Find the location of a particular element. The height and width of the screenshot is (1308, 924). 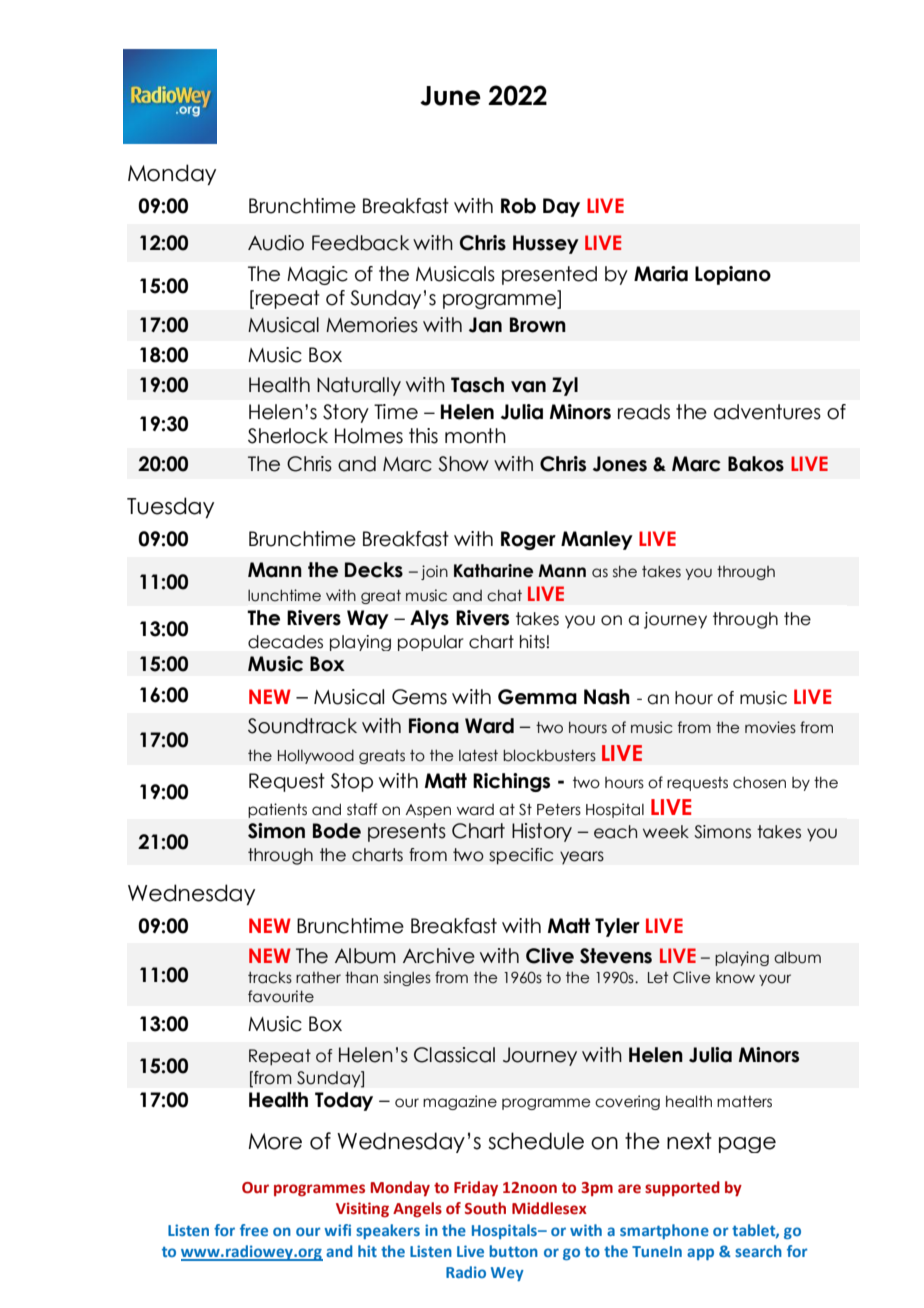

June is located at coordinates (450, 96).
